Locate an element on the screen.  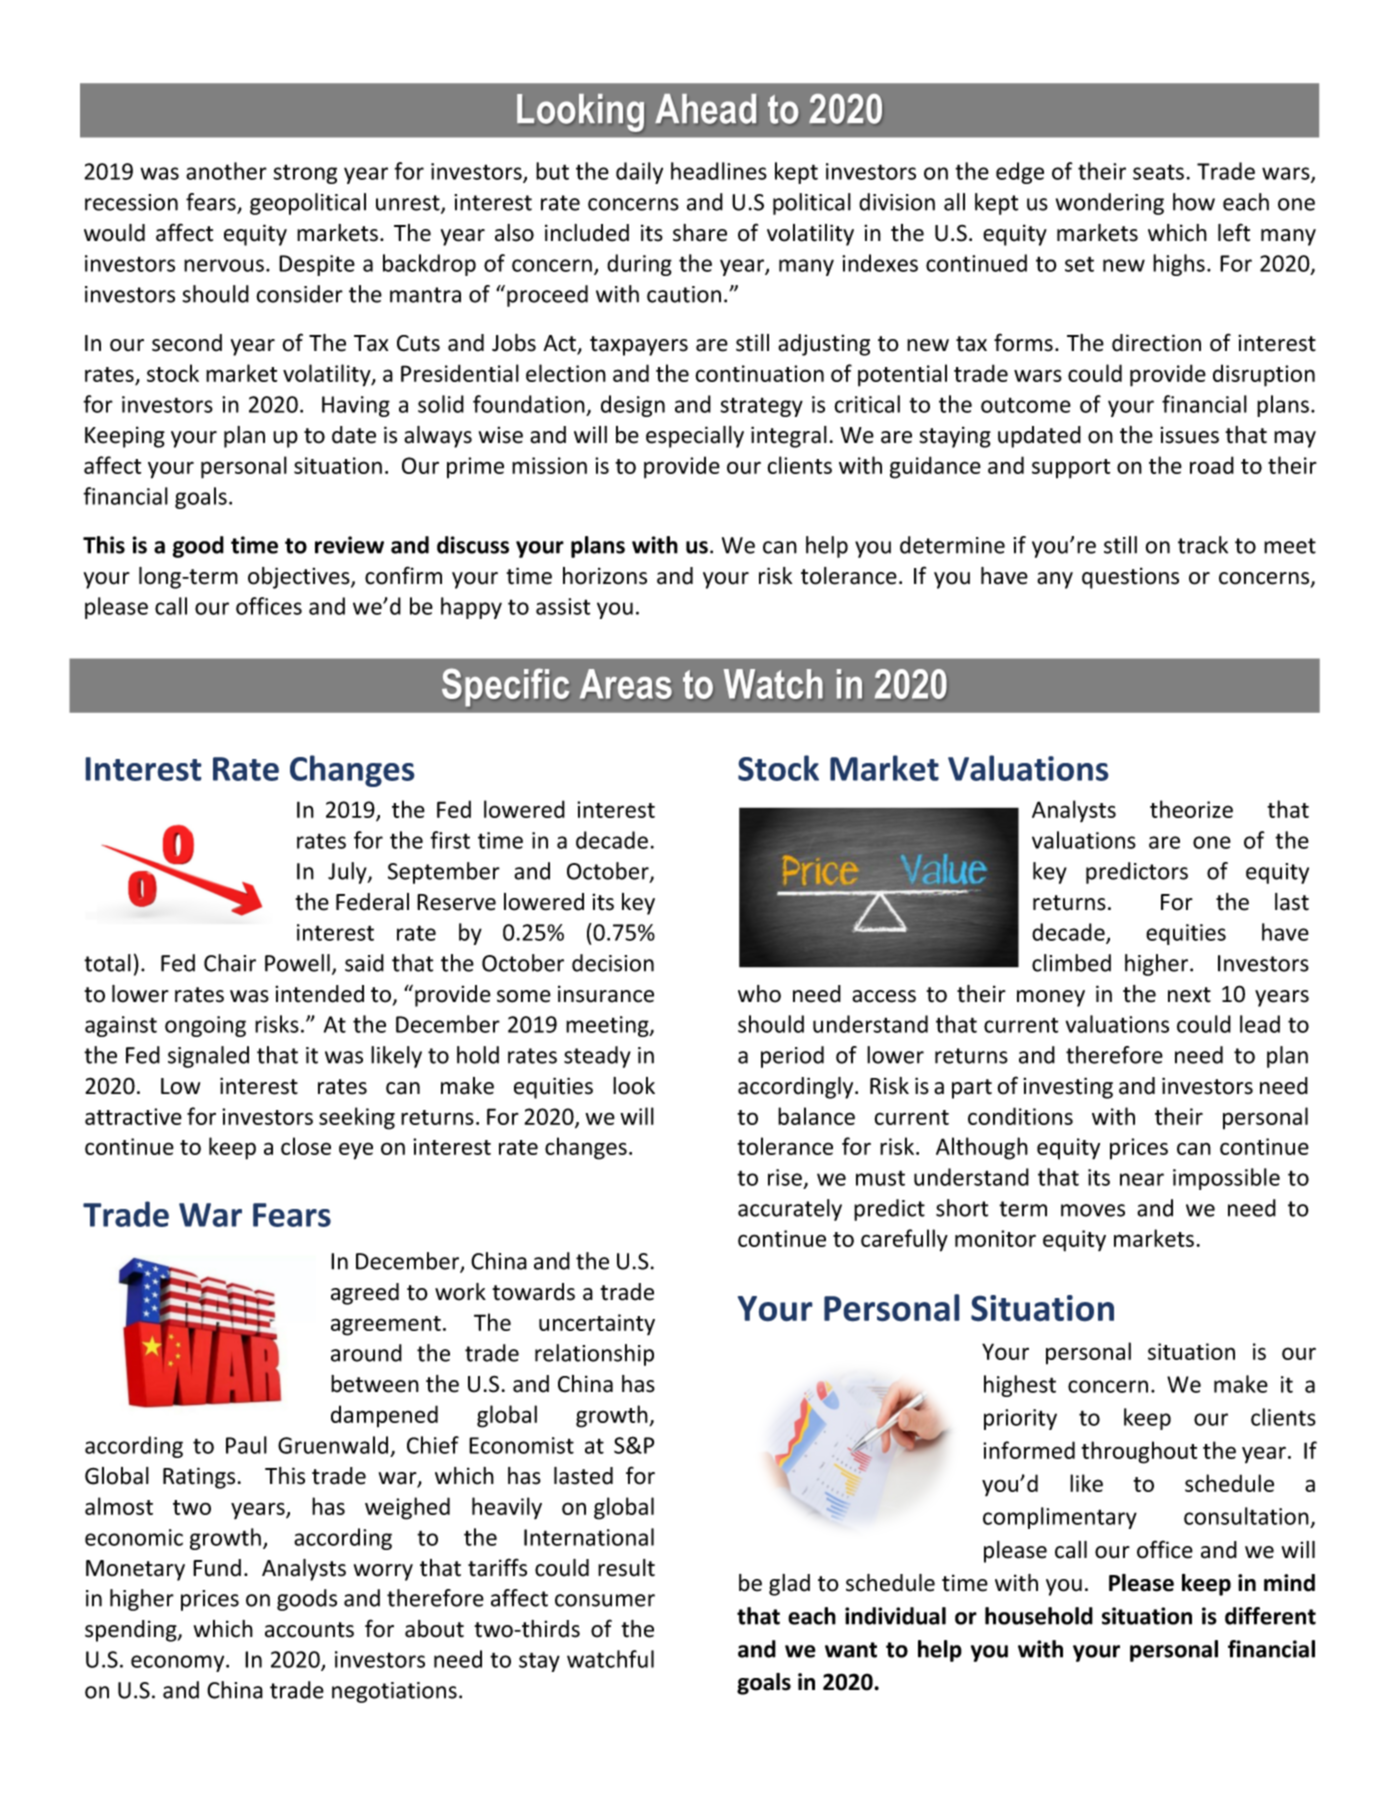
accounts is located at coordinates (309, 1630).
